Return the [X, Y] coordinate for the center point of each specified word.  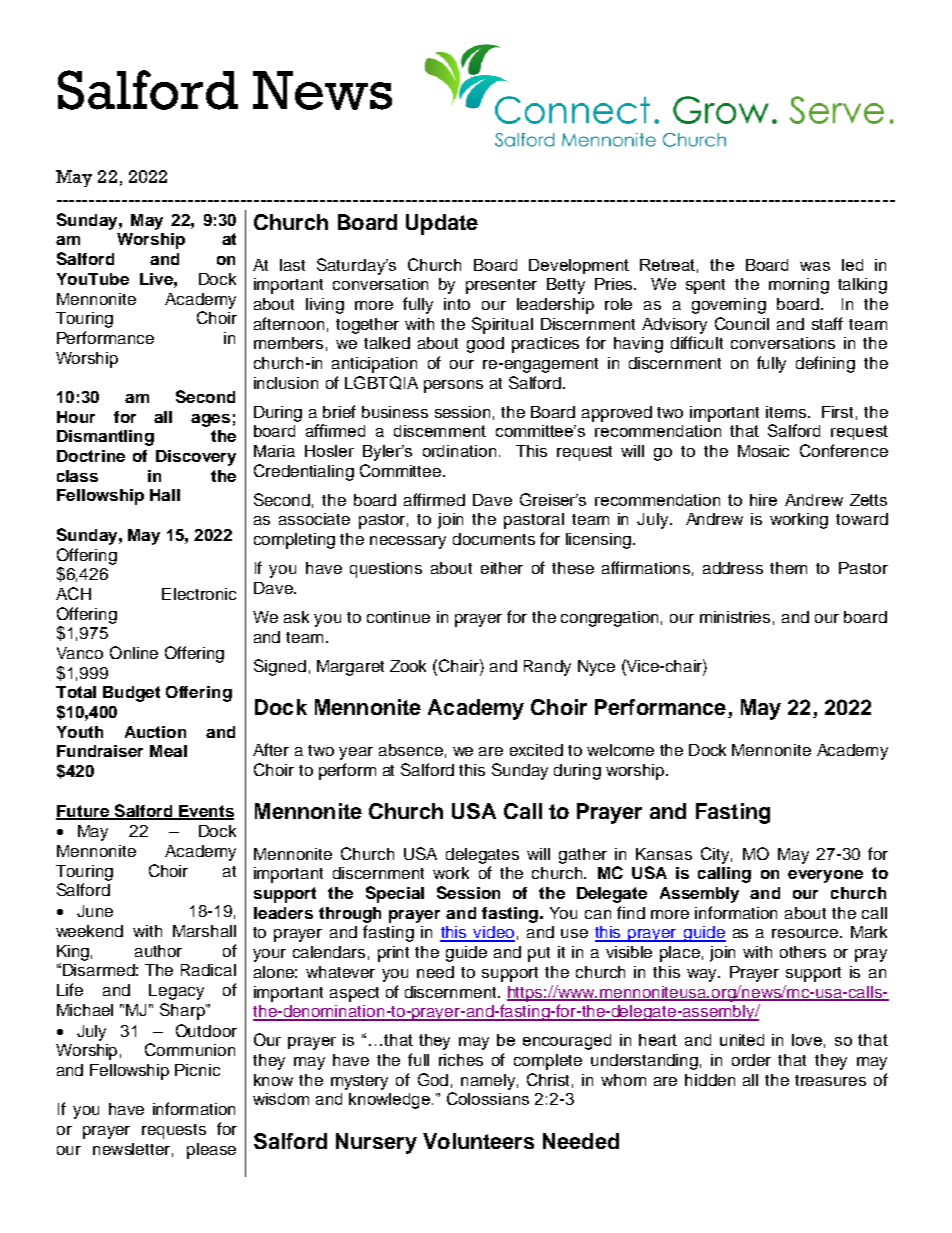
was [815, 266]
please [211, 1151]
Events [205, 812]
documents [494, 539]
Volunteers [478, 1141]
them [788, 568]
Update [442, 224]
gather [583, 856]
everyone [825, 876]
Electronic [199, 594]
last [292, 265]
